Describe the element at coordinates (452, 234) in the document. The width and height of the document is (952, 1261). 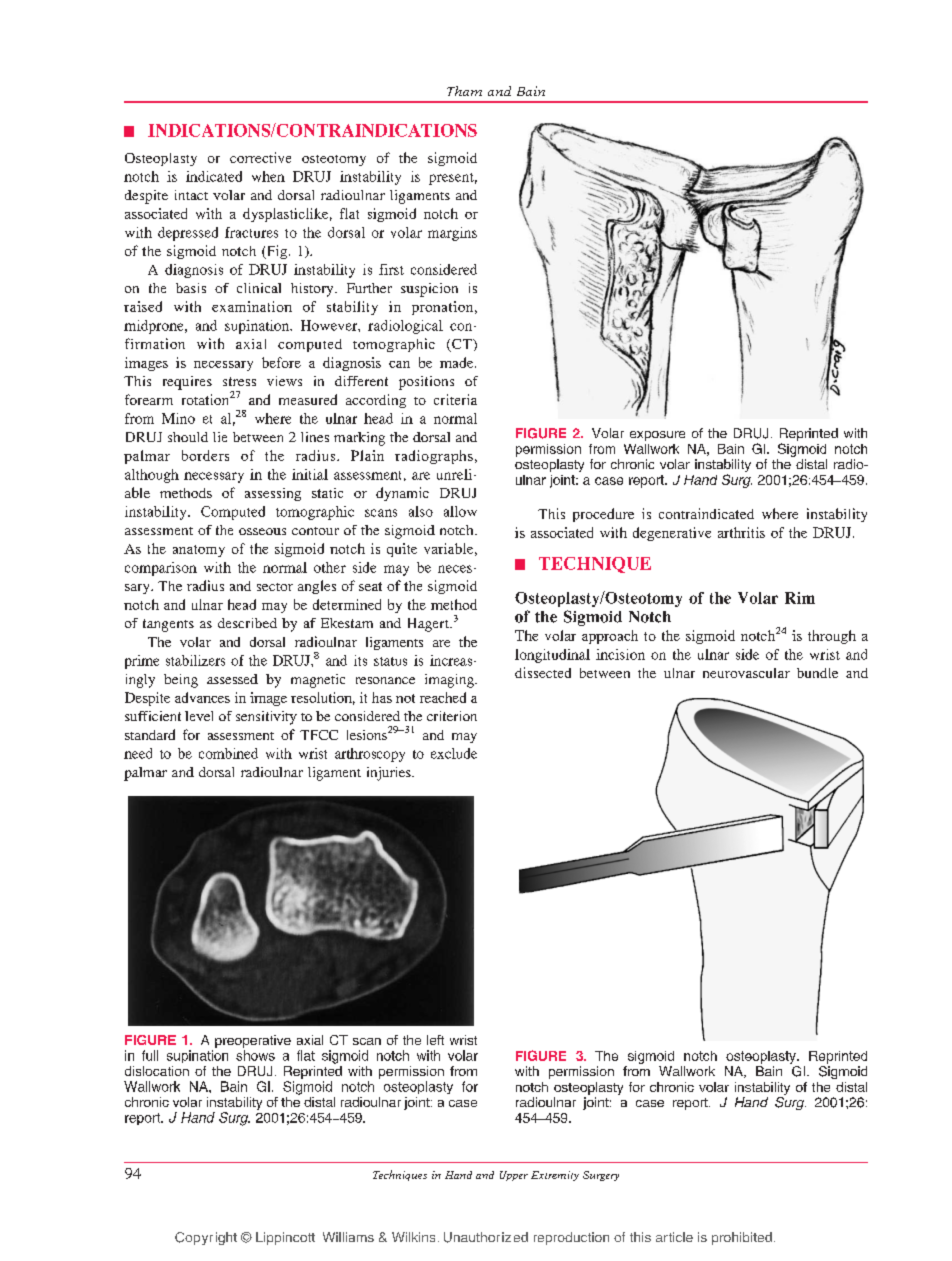
I see `margins` at that location.
